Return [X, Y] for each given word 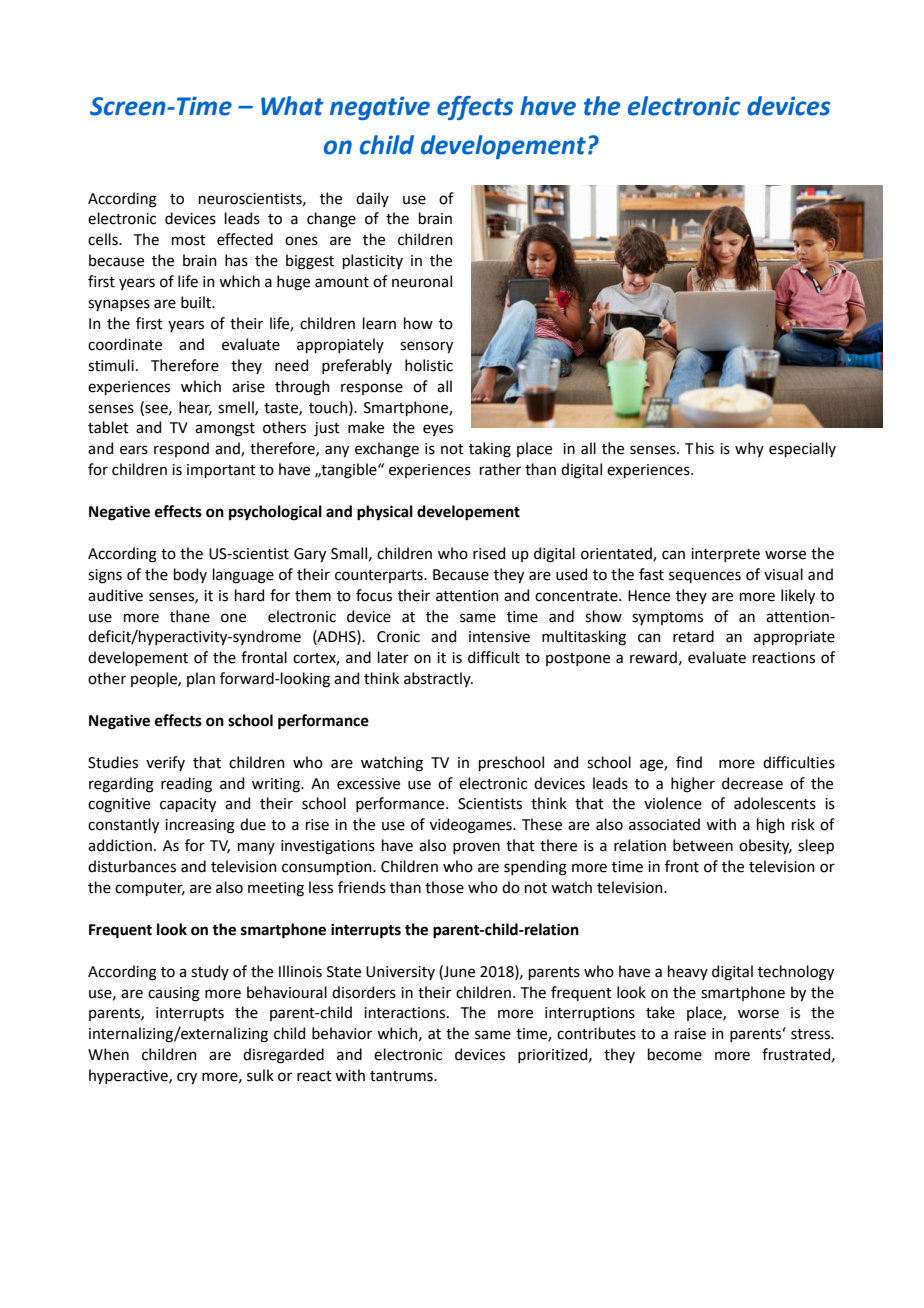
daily [372, 199]
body [190, 575]
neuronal [422, 281]
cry [187, 1078]
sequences [705, 577]
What [292, 106]
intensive [499, 637]
